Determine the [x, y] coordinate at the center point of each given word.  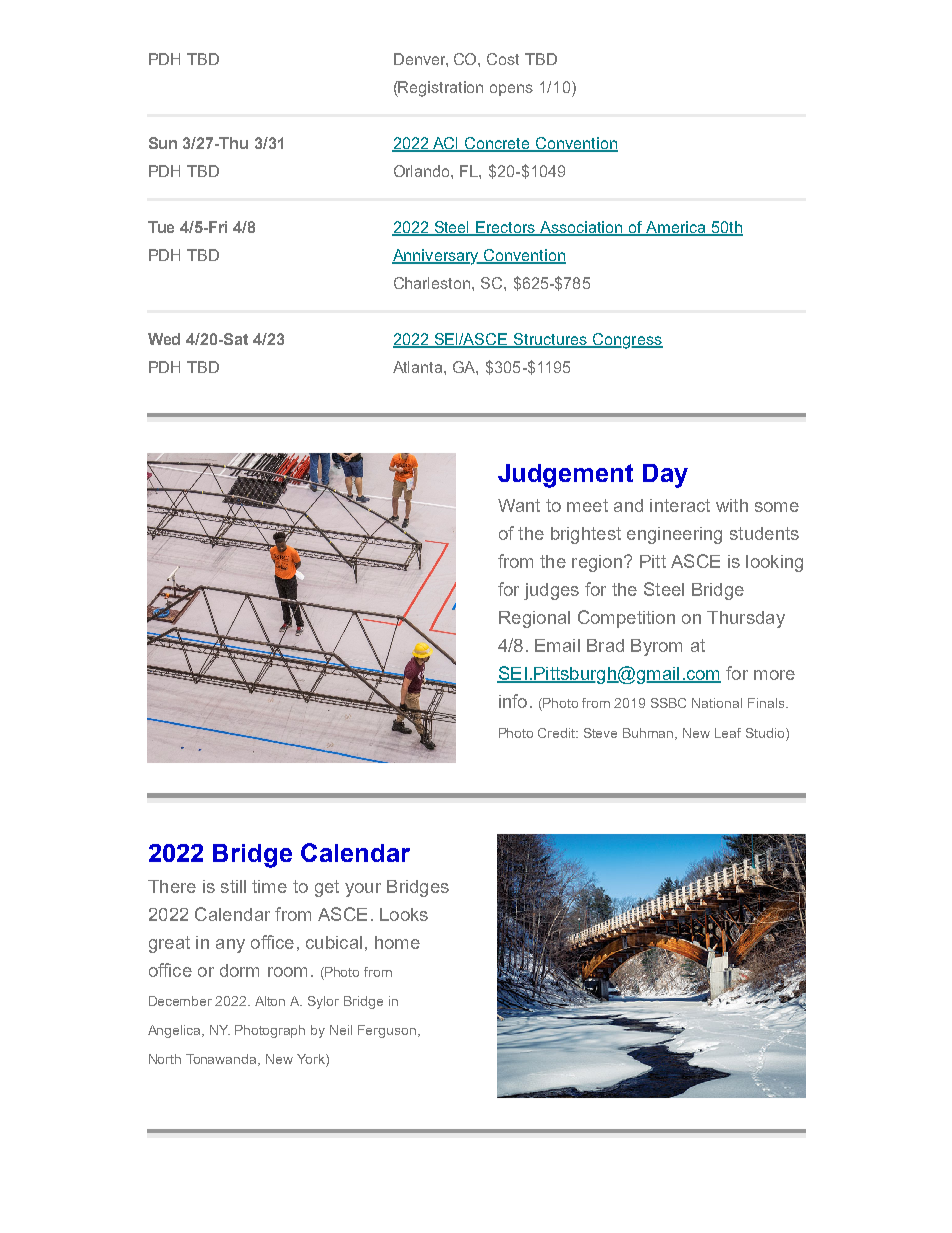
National [717, 703]
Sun [163, 143]
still [233, 886]
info [513, 701]
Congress [627, 341]
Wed [164, 339]
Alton [270, 1001]
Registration [440, 89]
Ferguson [387, 1031]
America [676, 228]
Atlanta [419, 367]
